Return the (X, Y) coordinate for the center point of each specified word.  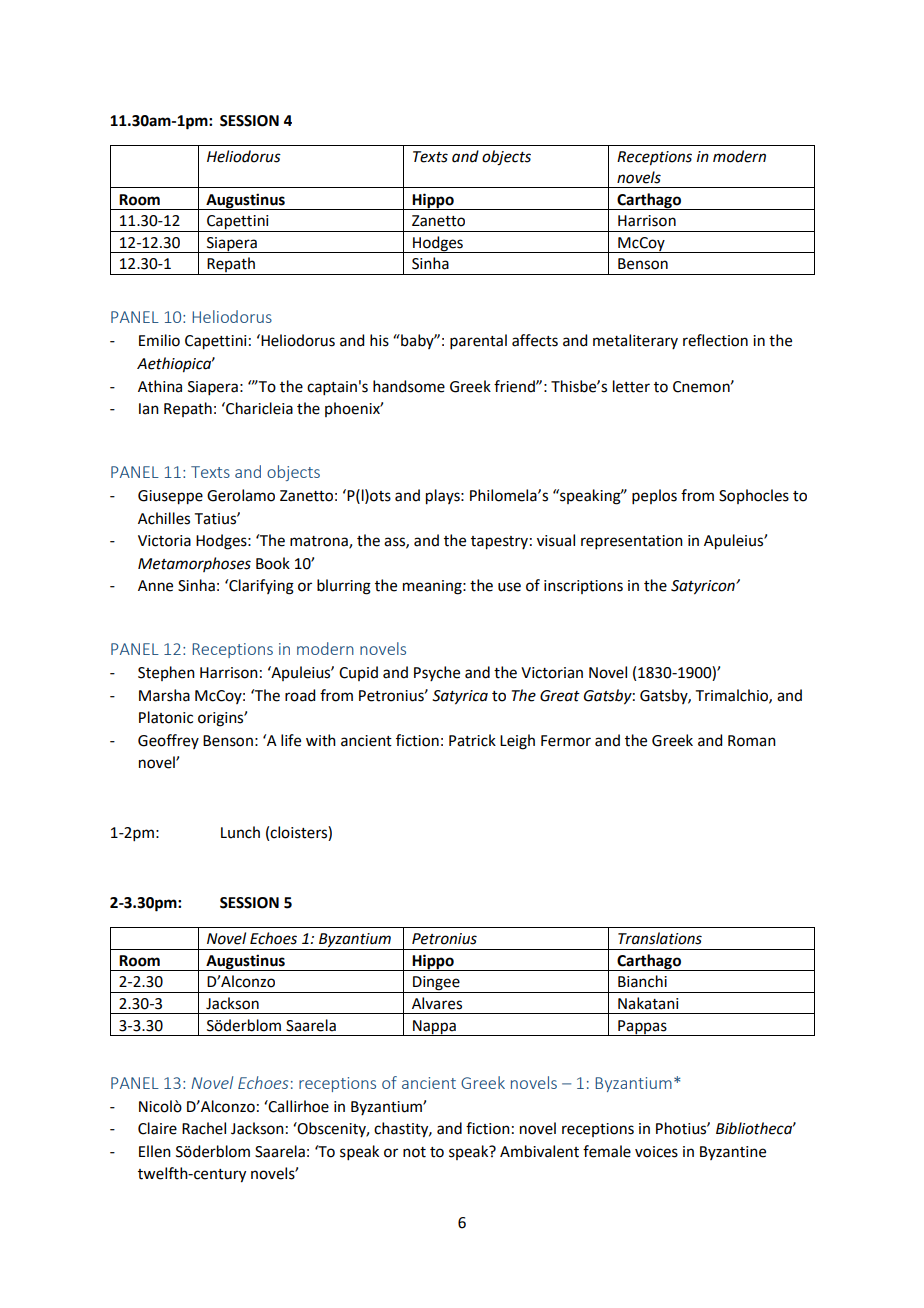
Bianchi (642, 981)
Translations (660, 938)
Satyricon (704, 587)
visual (556, 540)
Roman (752, 741)
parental (478, 341)
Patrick (472, 740)
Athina (160, 386)
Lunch (240, 832)
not (414, 1152)
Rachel (204, 1128)
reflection (715, 340)
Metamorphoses (194, 564)
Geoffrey (168, 741)
